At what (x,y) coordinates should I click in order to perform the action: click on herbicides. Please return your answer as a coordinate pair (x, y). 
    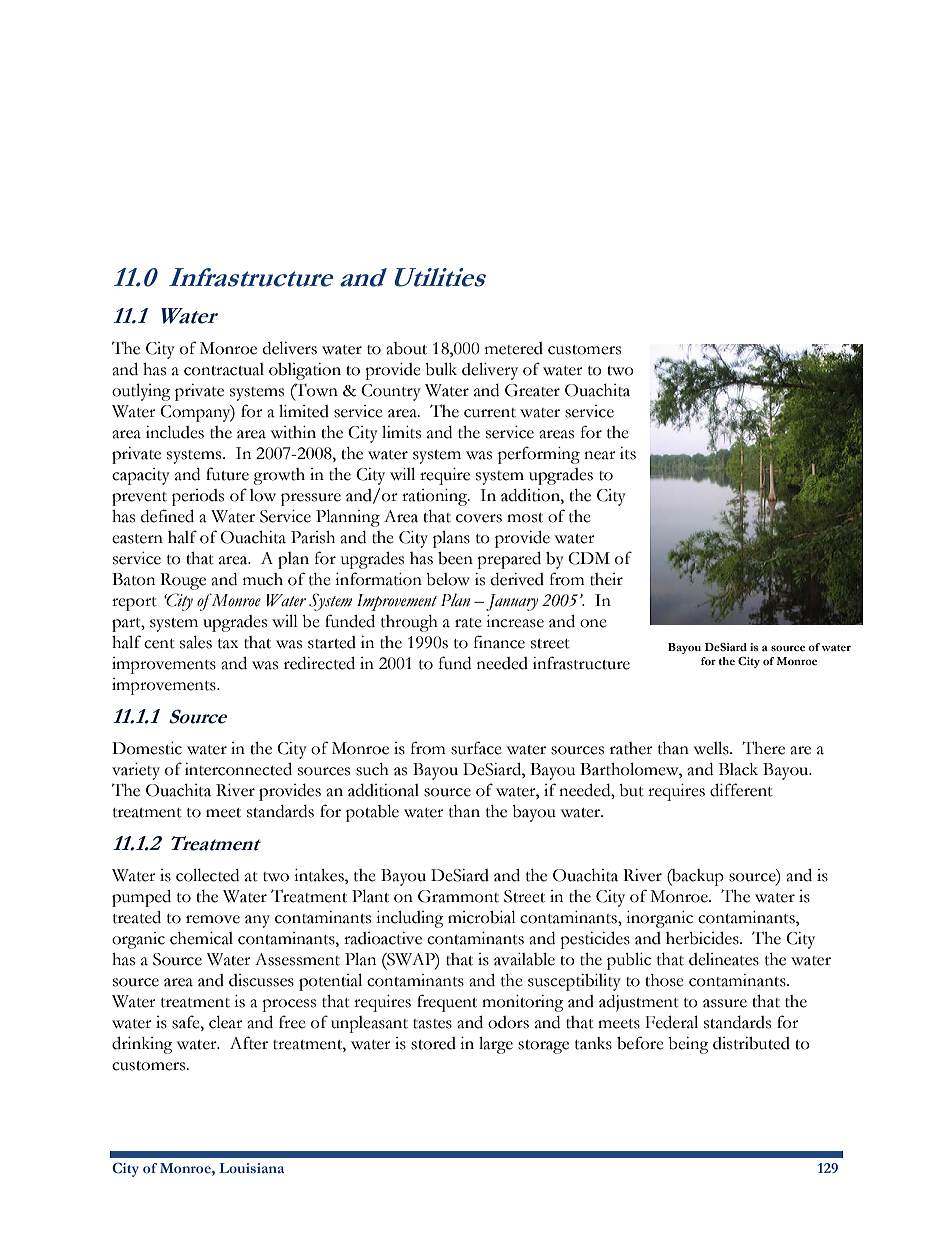
    Looking at the image, I should click on (703, 938).
